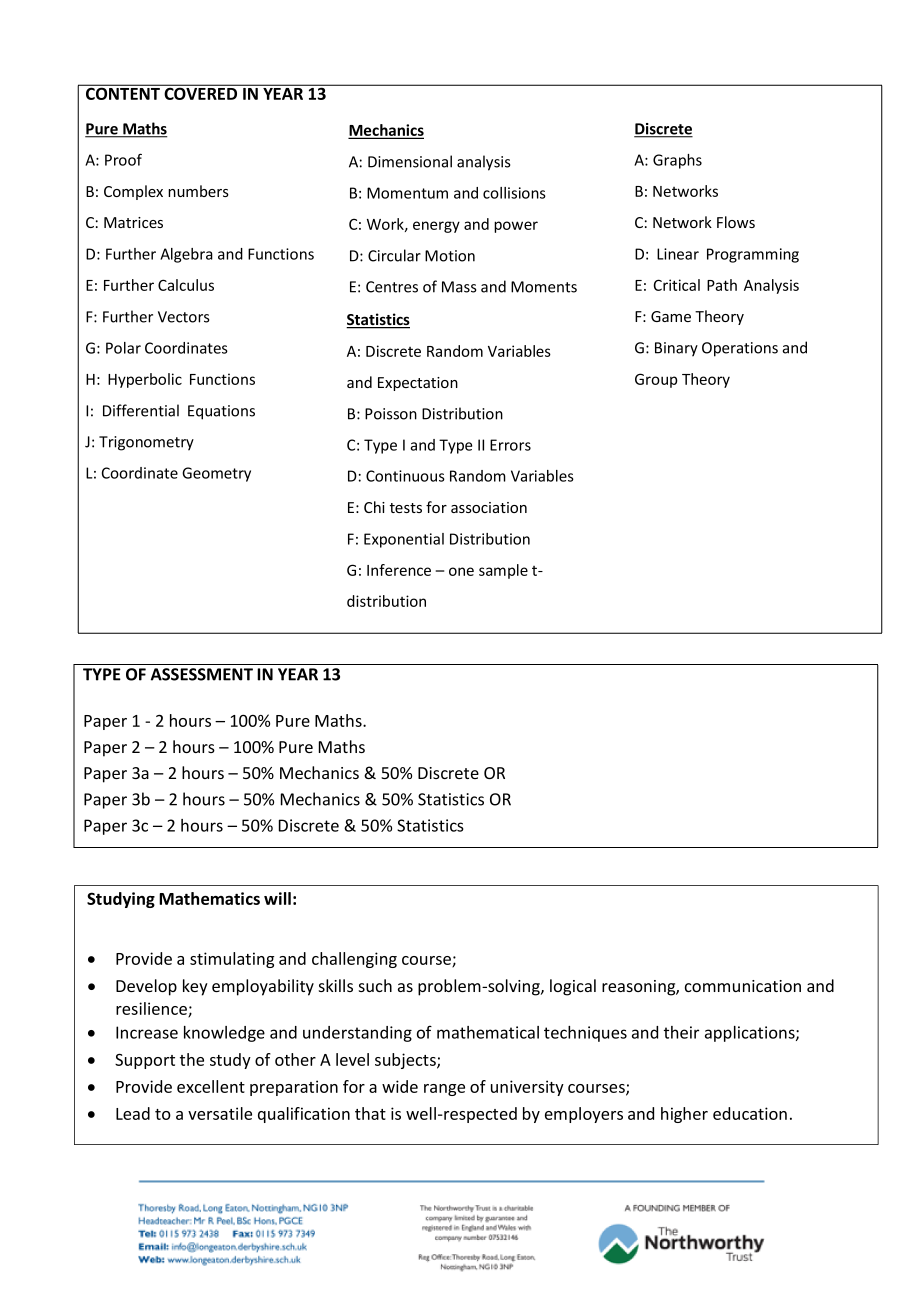  Describe the element at coordinates (202, 674) in the page. I see `ASSESSMENT` at that location.
